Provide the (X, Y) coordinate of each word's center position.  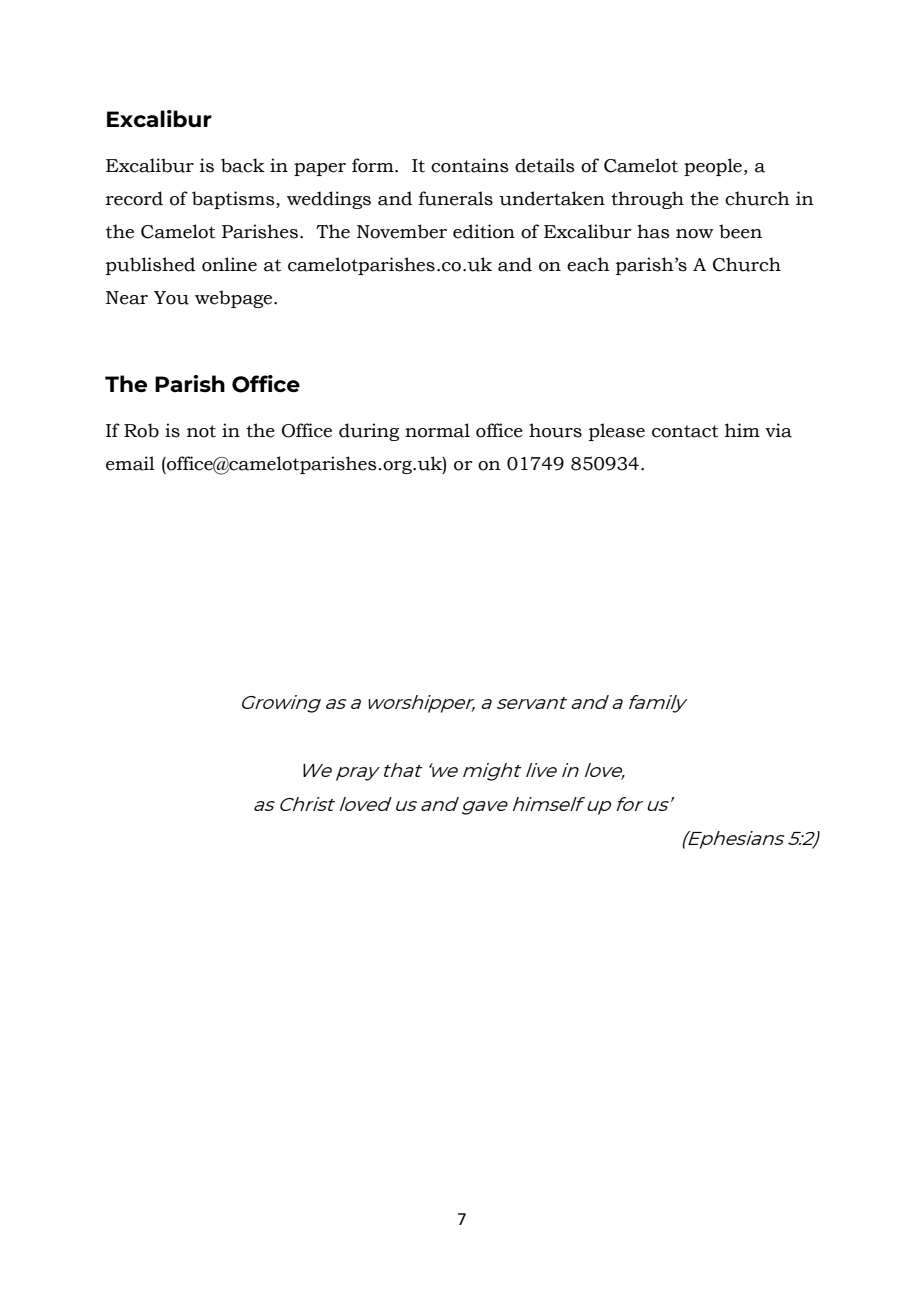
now (695, 234)
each (588, 264)
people (713, 167)
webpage (235, 299)
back (243, 165)
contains (470, 165)
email (130, 463)
